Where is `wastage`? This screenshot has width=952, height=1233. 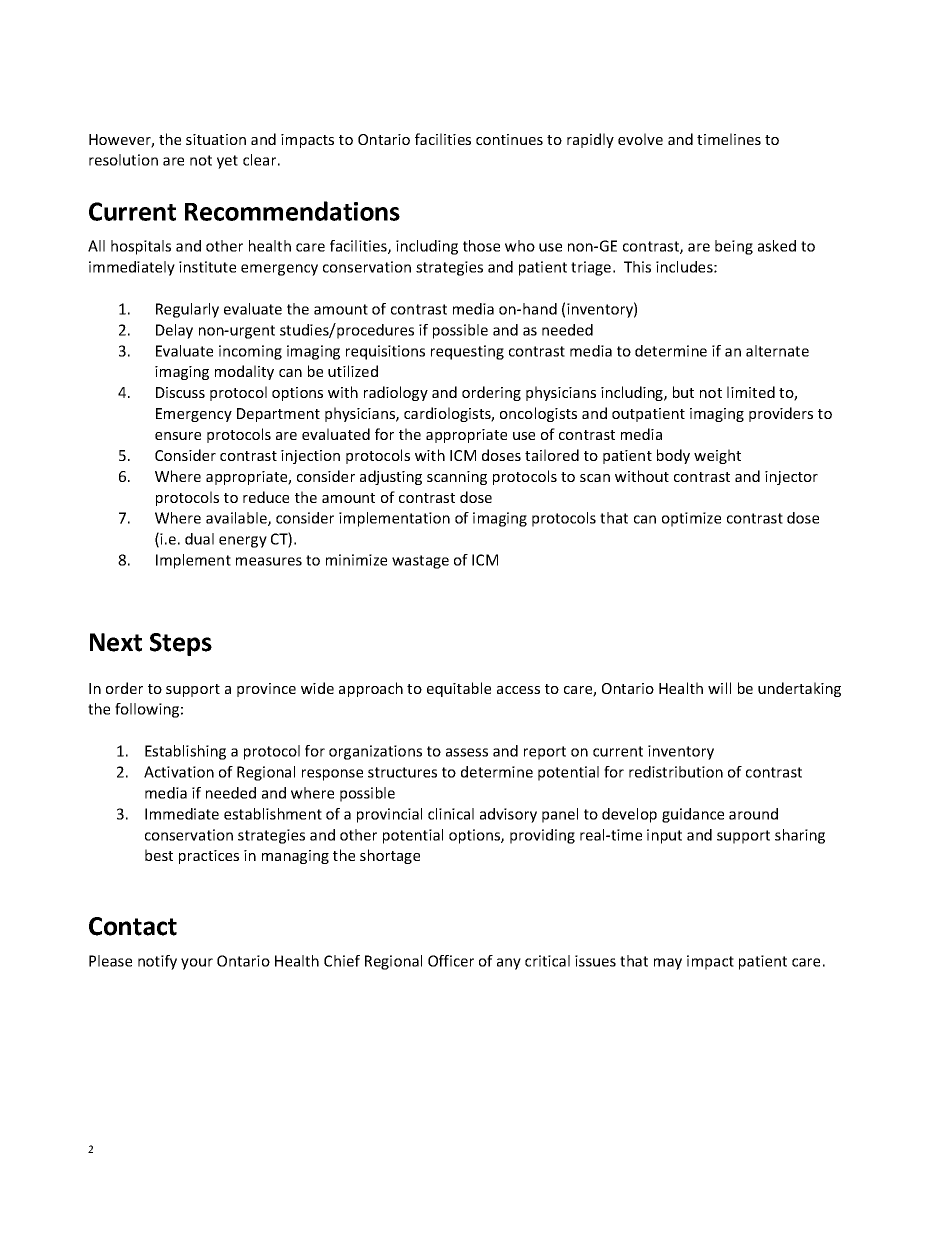 wastage is located at coordinates (420, 562).
